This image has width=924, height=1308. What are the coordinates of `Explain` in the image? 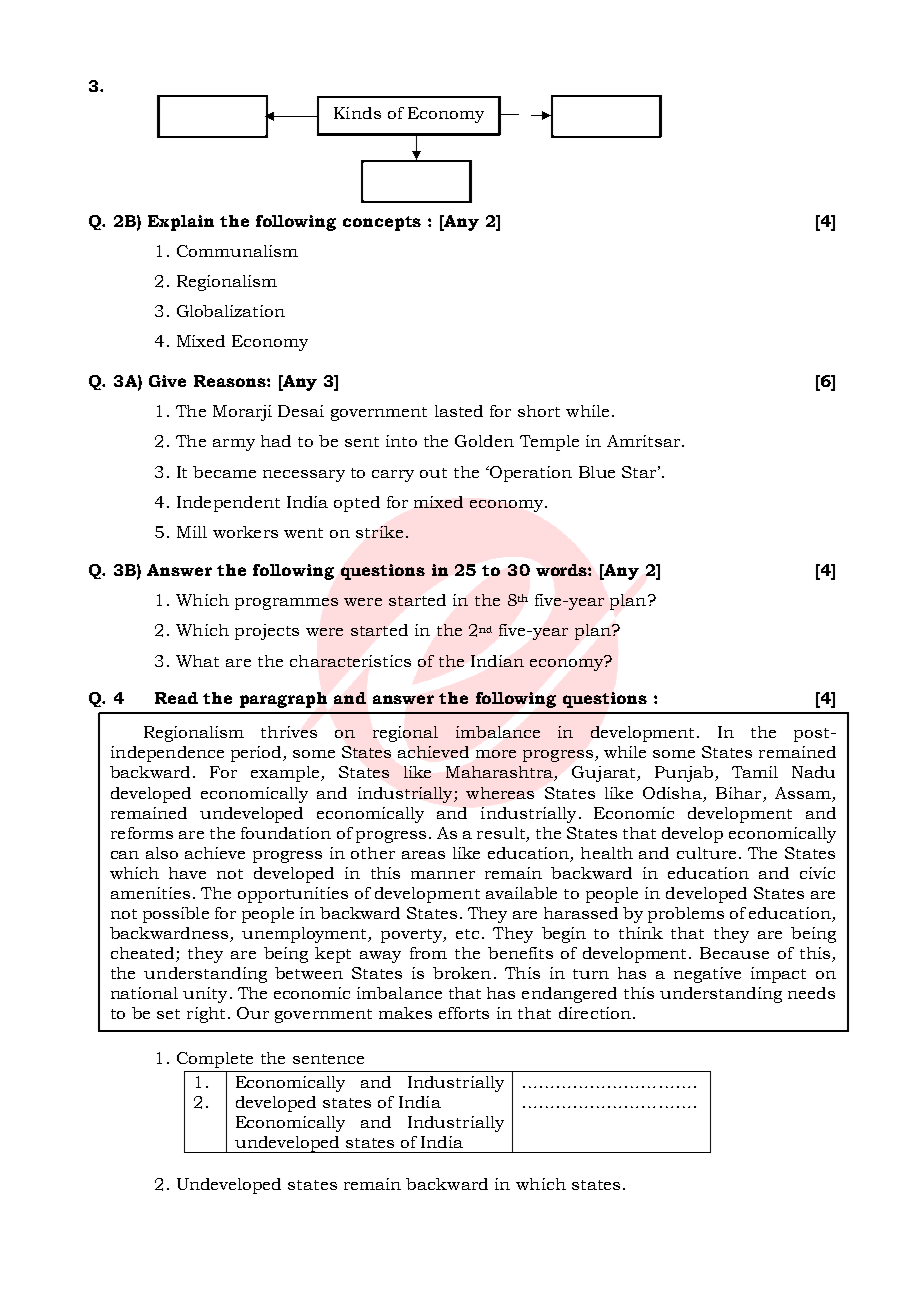 It's located at (181, 223).
